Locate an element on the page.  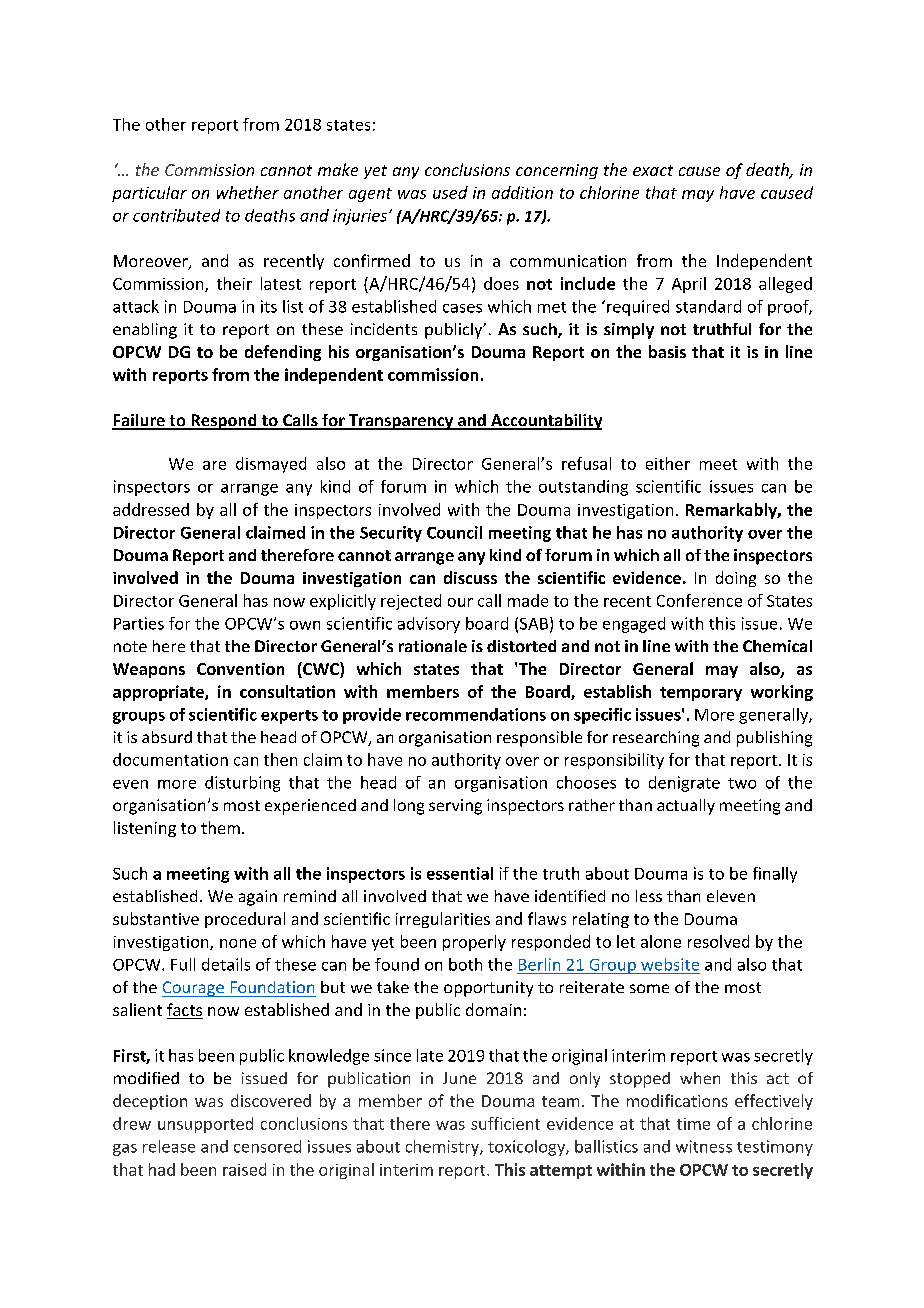
them is located at coordinates (220, 827).
